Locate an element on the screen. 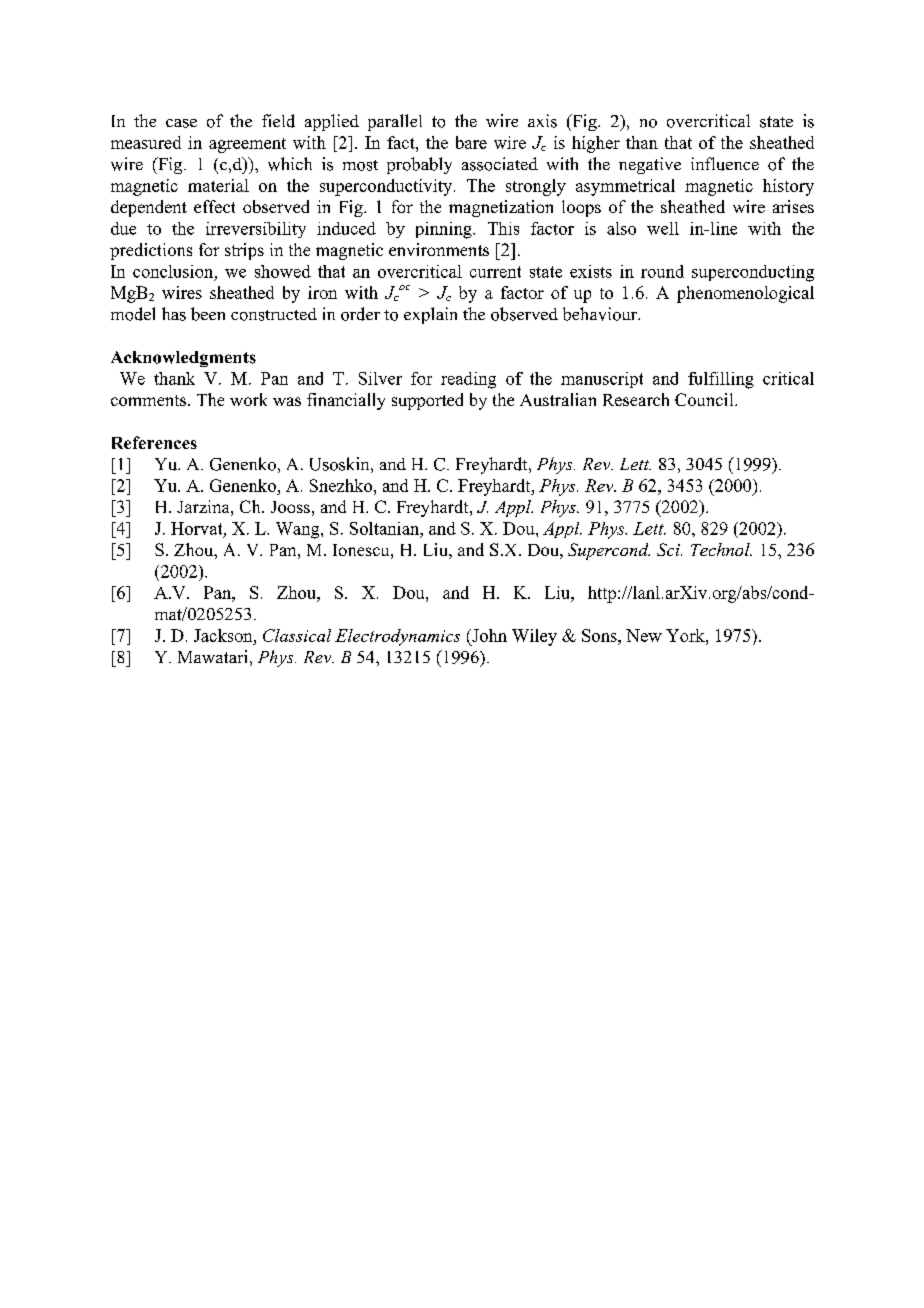  case is located at coordinates (181, 123).
